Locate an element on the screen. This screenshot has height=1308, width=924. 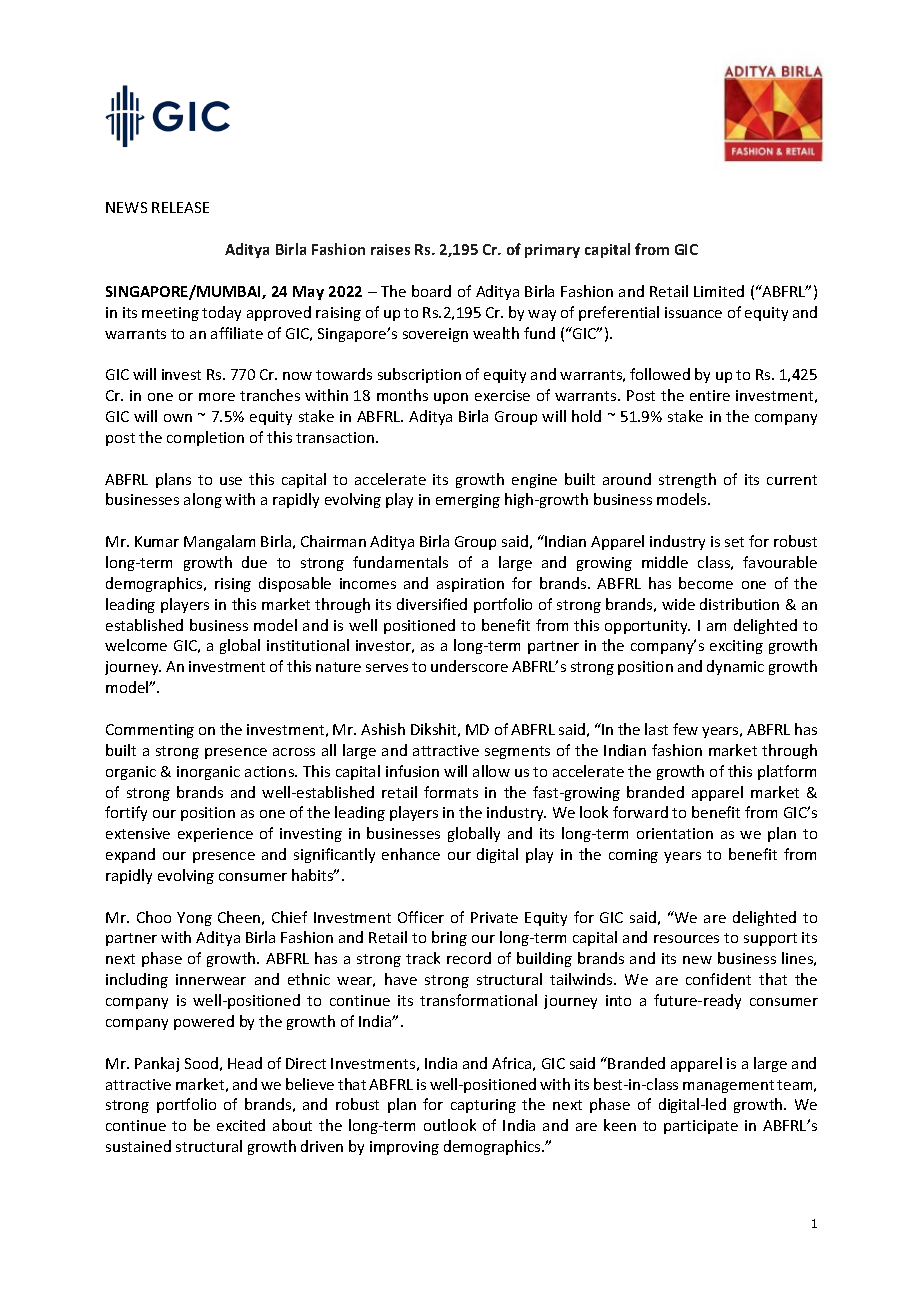
capturing is located at coordinates (483, 1106).
